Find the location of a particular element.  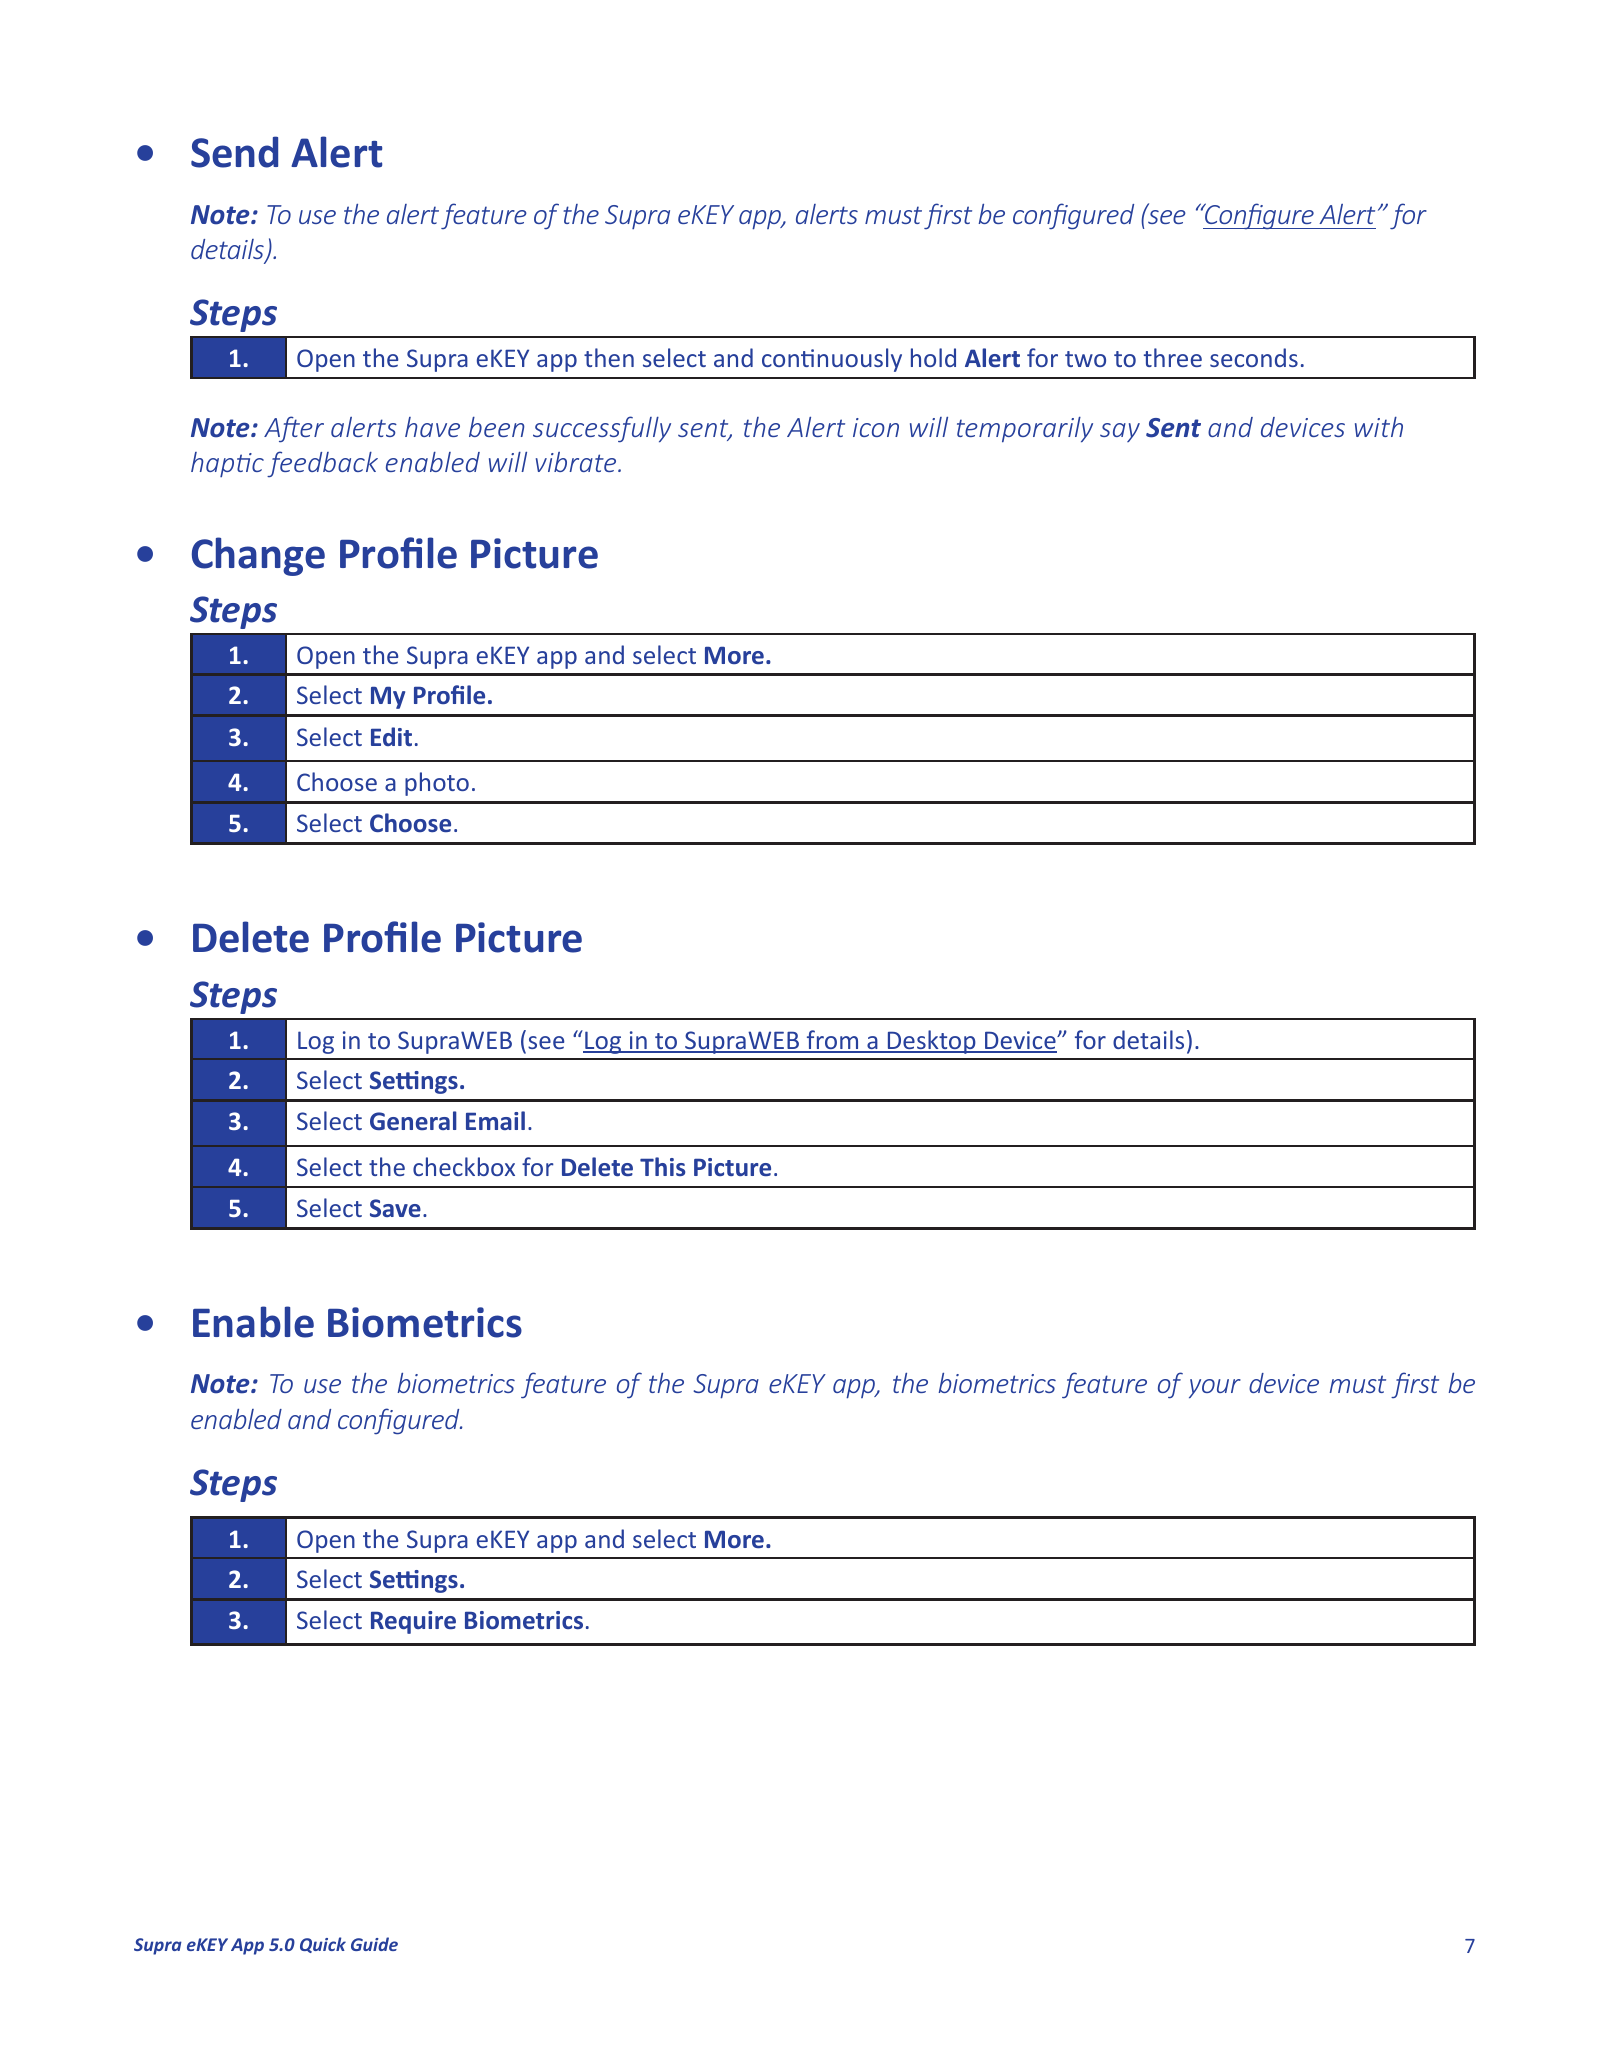

your is located at coordinates (1215, 1389).
